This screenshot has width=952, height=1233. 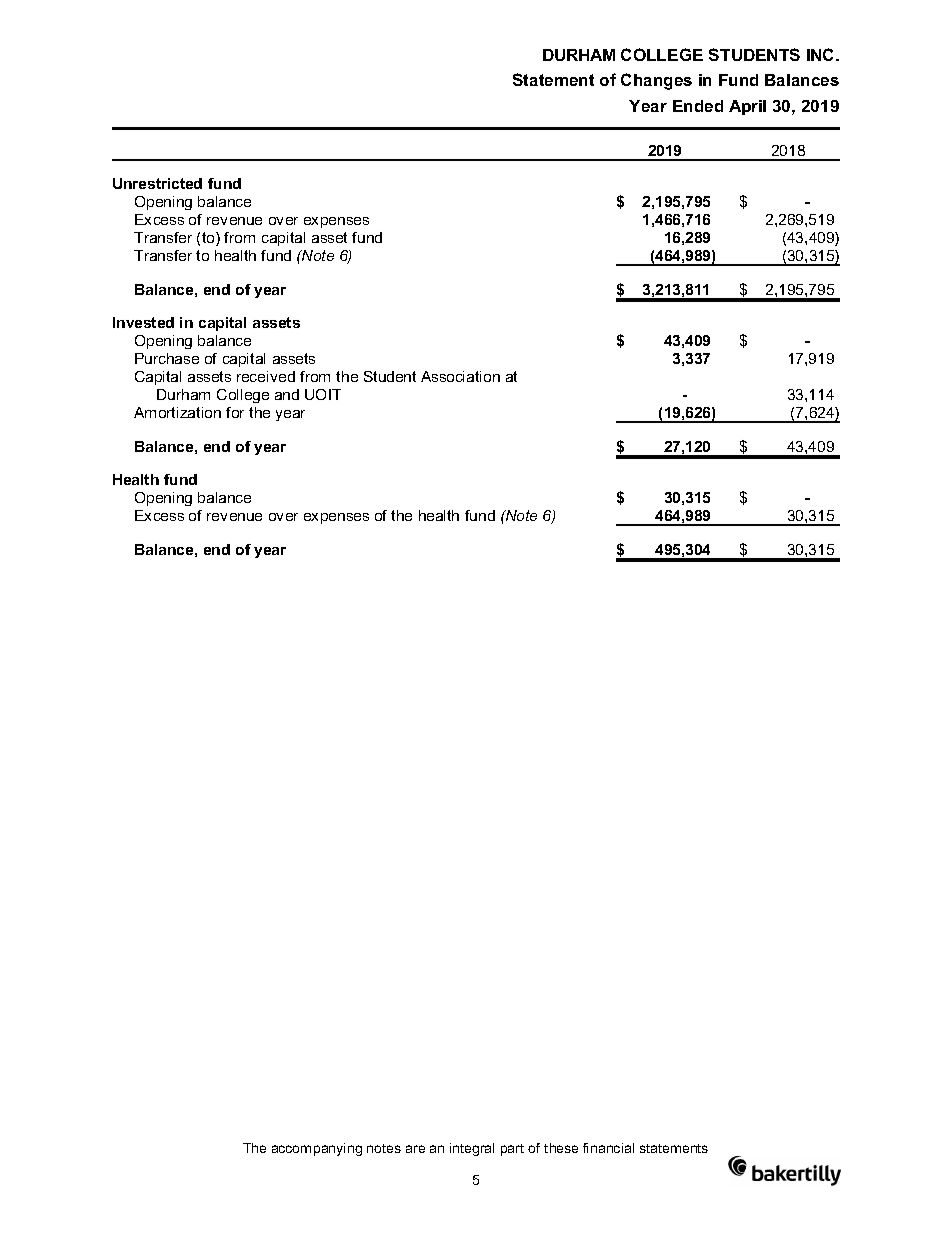 I want to click on Unrestricted, so click(x=157, y=183).
